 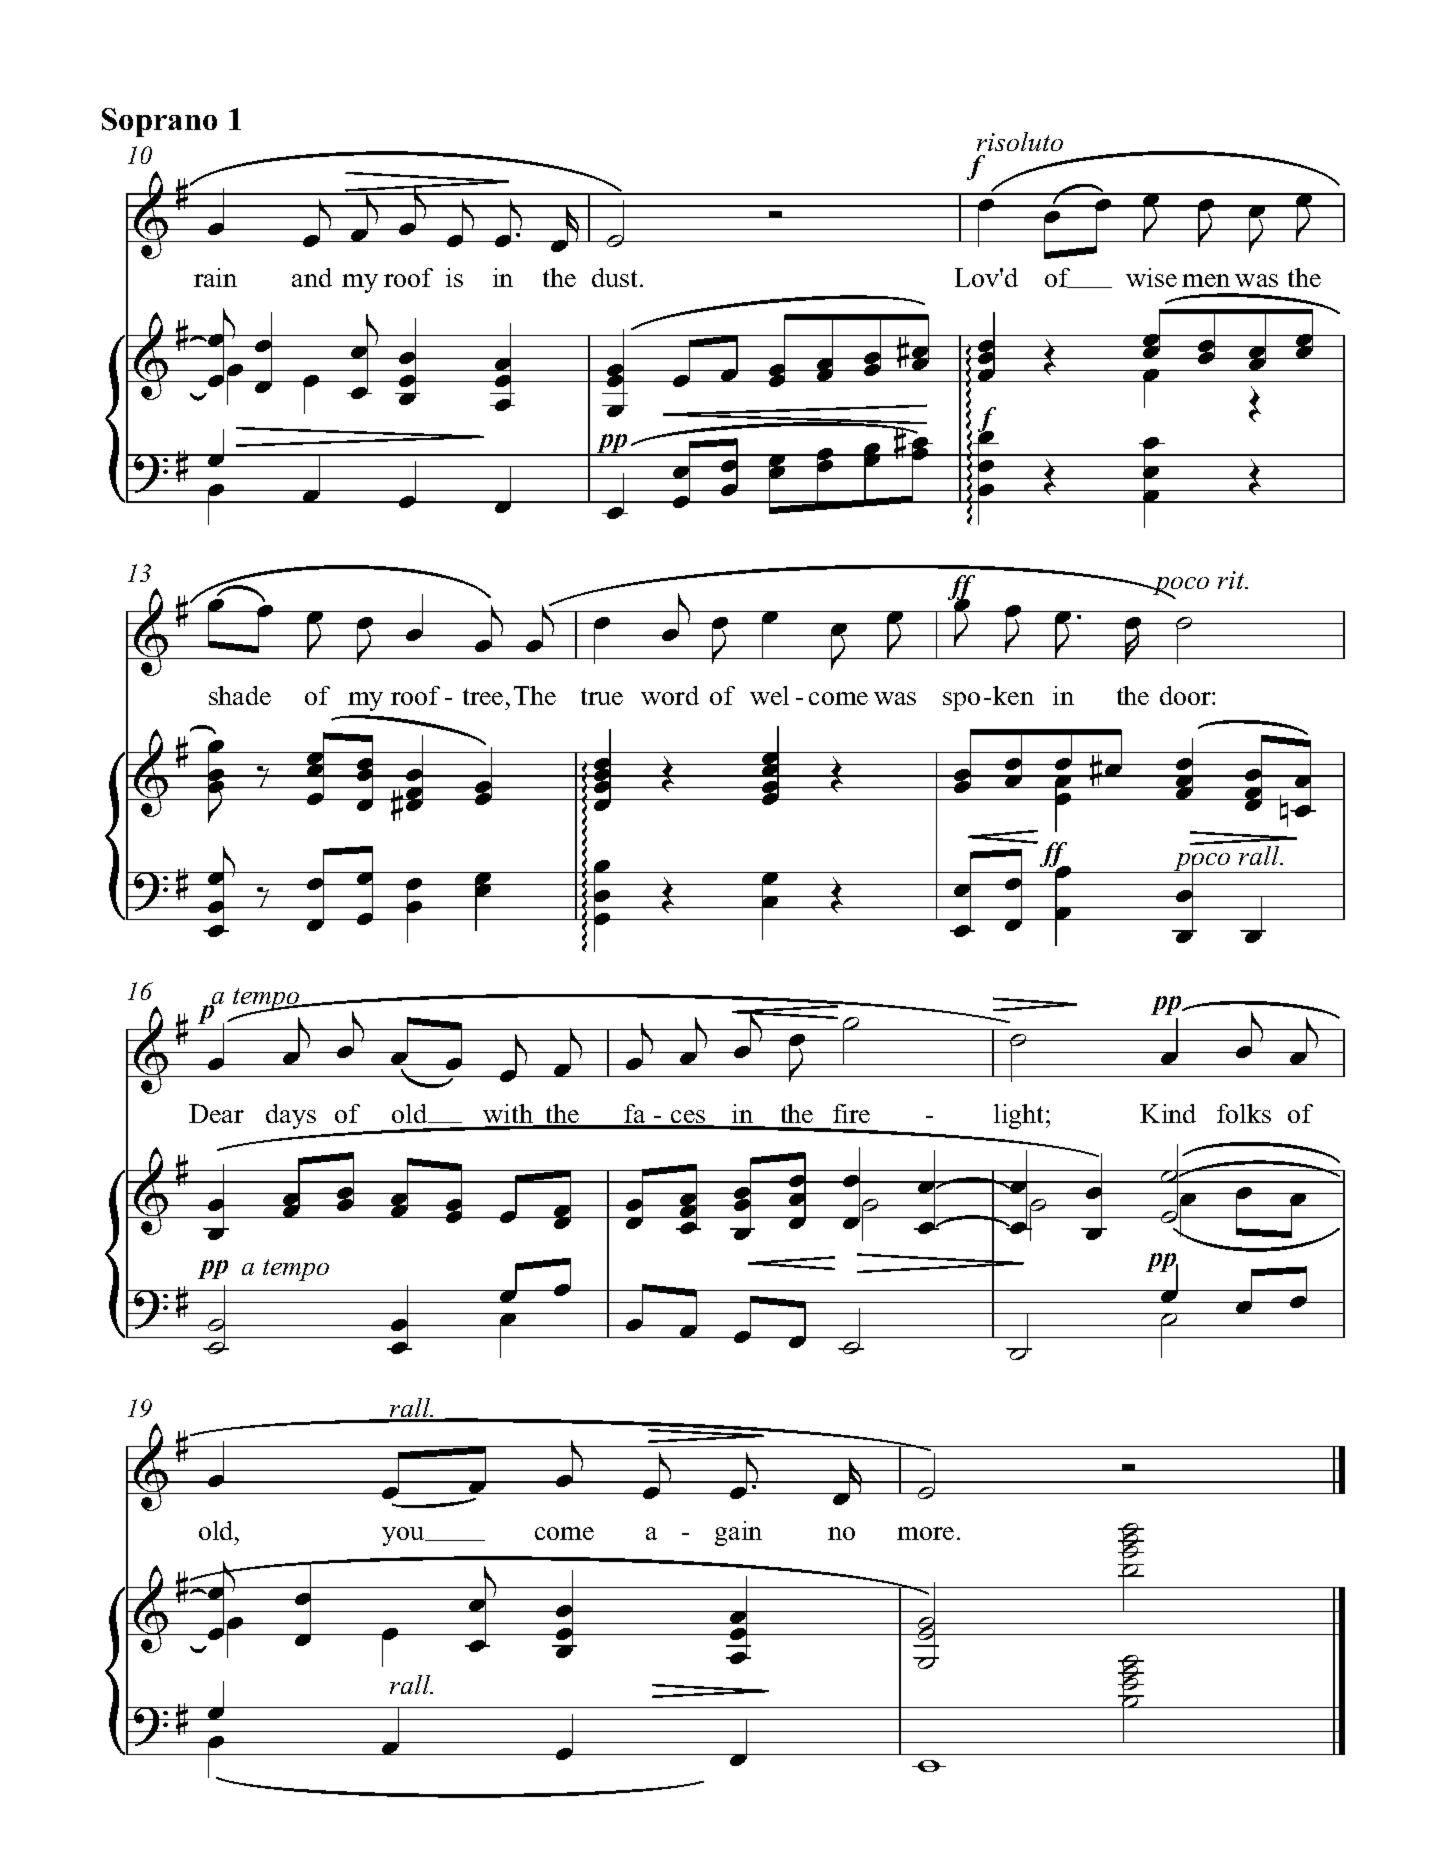 What do you see at coordinates (1151, 277) in the screenshot?
I see `wise` at bounding box center [1151, 277].
